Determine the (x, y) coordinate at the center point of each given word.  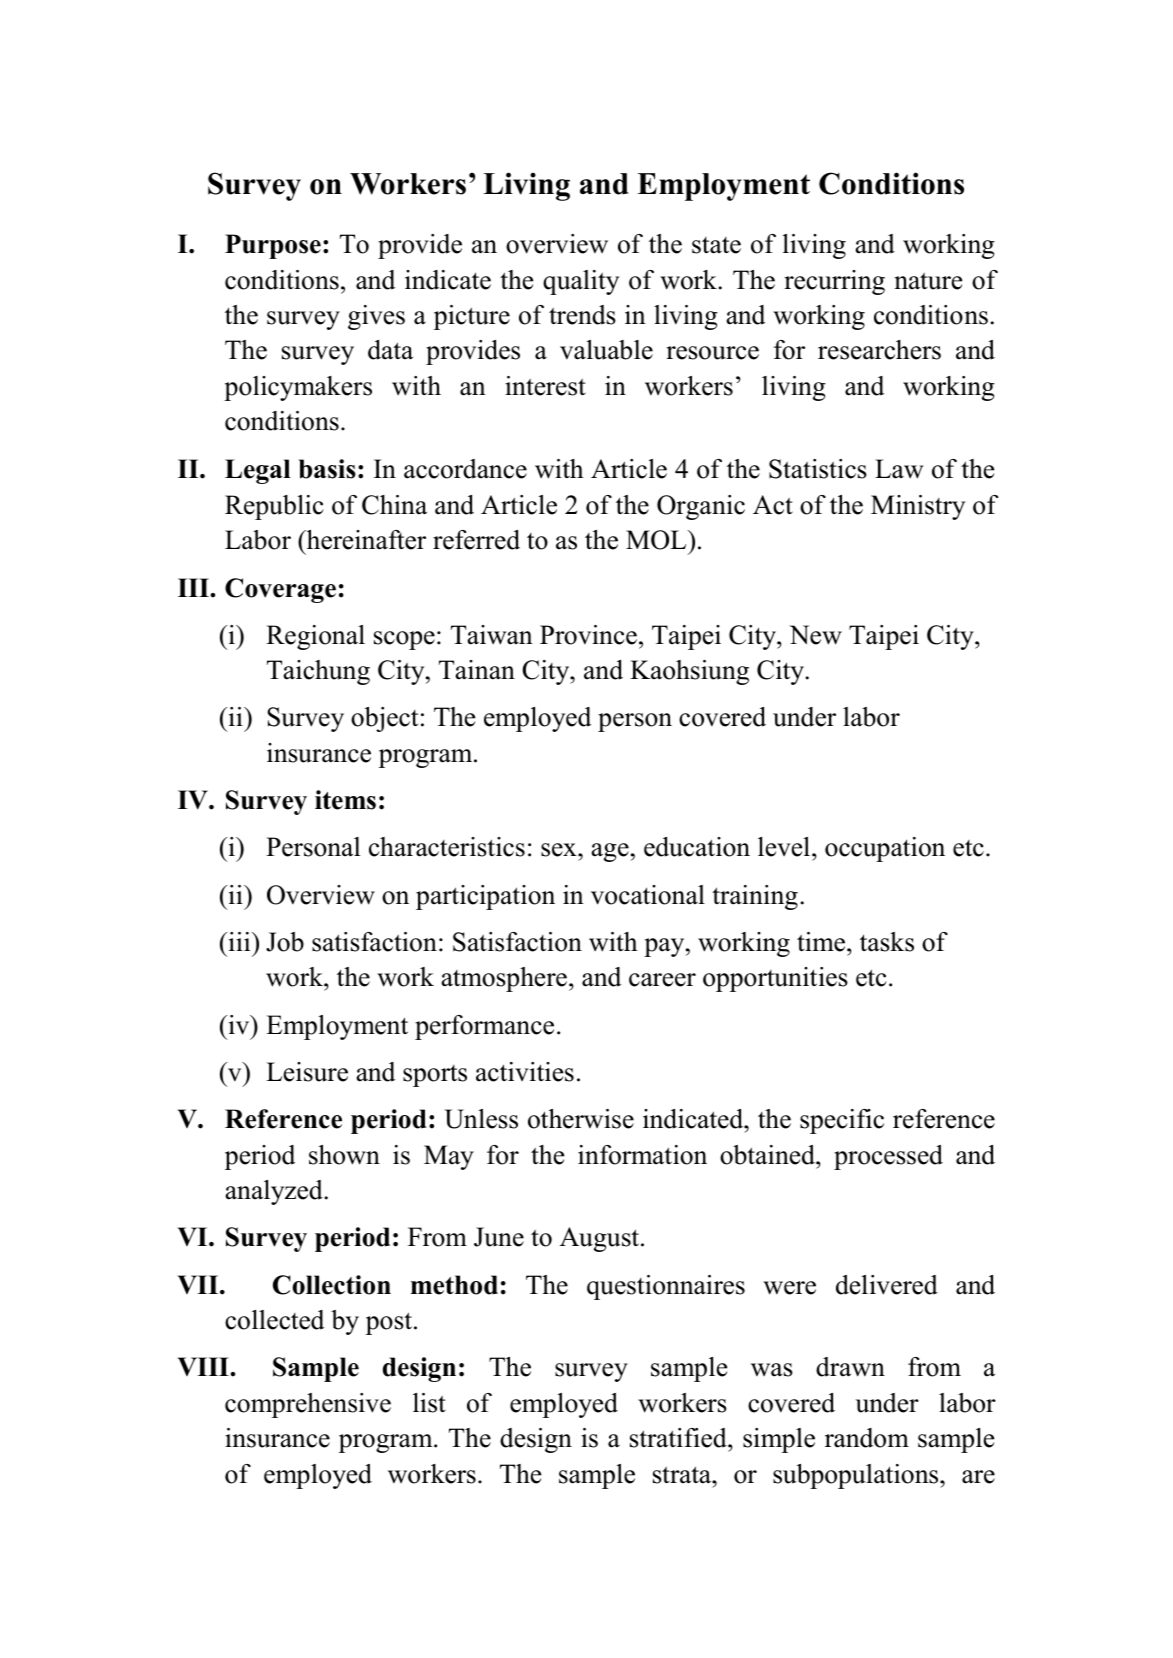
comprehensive (308, 1405)
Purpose (273, 246)
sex (560, 850)
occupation (885, 849)
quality (581, 282)
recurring (834, 282)
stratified (679, 1438)
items (345, 800)
